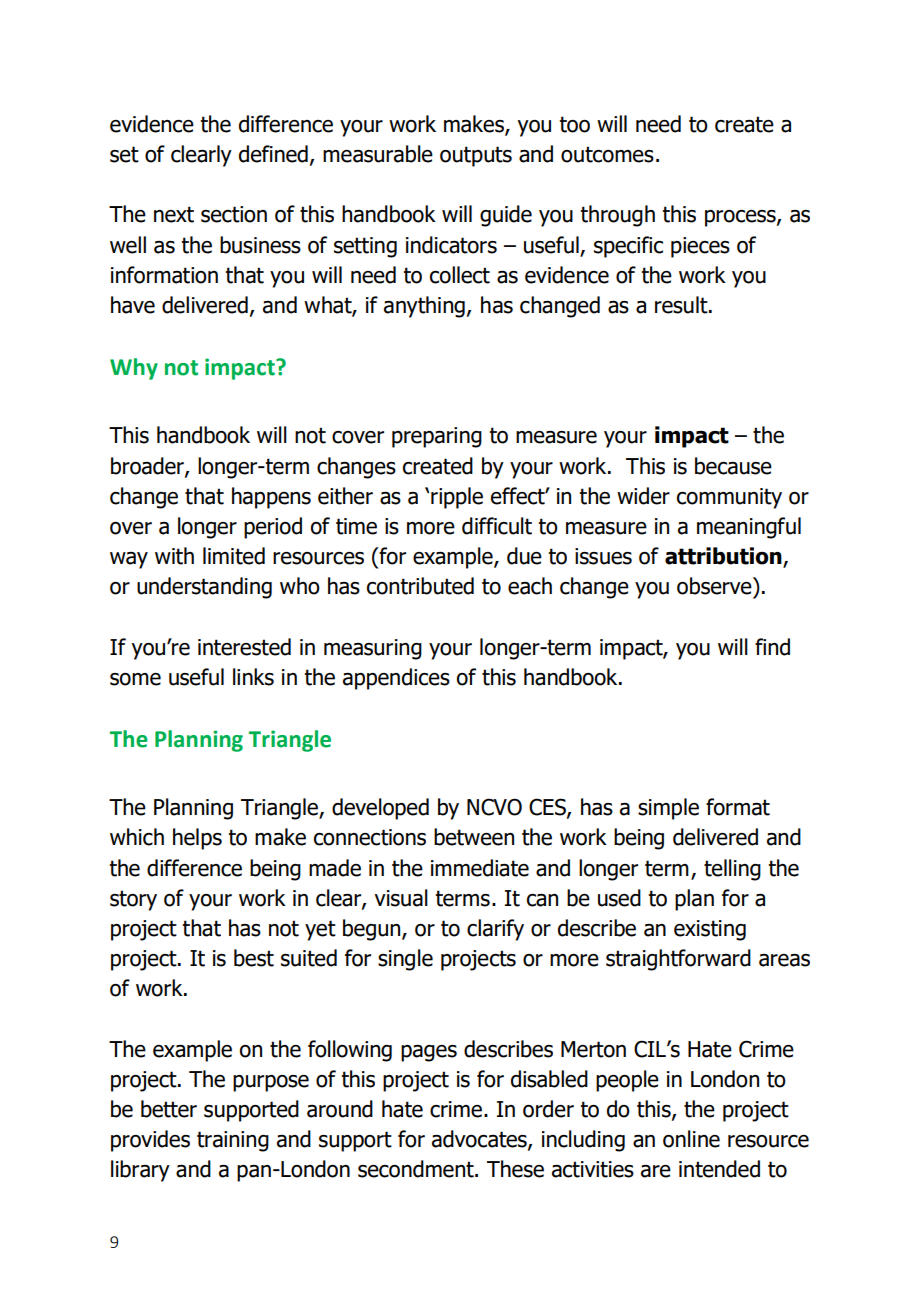 This image has width=924, height=1308. What do you see at coordinates (691, 1139) in the image?
I see `online` at bounding box center [691, 1139].
